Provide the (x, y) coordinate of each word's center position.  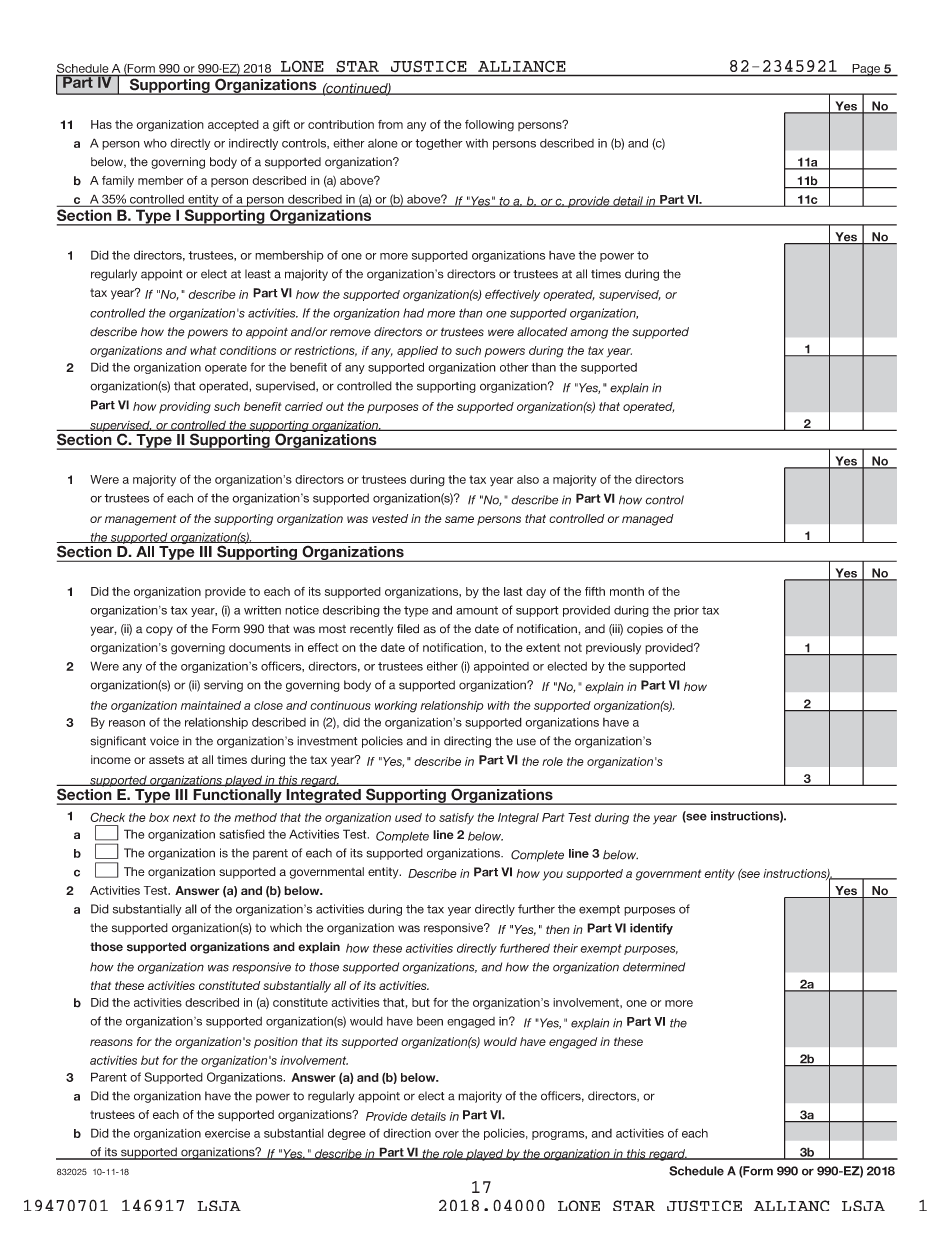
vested (390, 518)
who (155, 143)
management (141, 520)
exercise (227, 1133)
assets (166, 760)
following (489, 126)
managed (648, 520)
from (390, 124)
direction (407, 1133)
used (408, 817)
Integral (518, 819)
